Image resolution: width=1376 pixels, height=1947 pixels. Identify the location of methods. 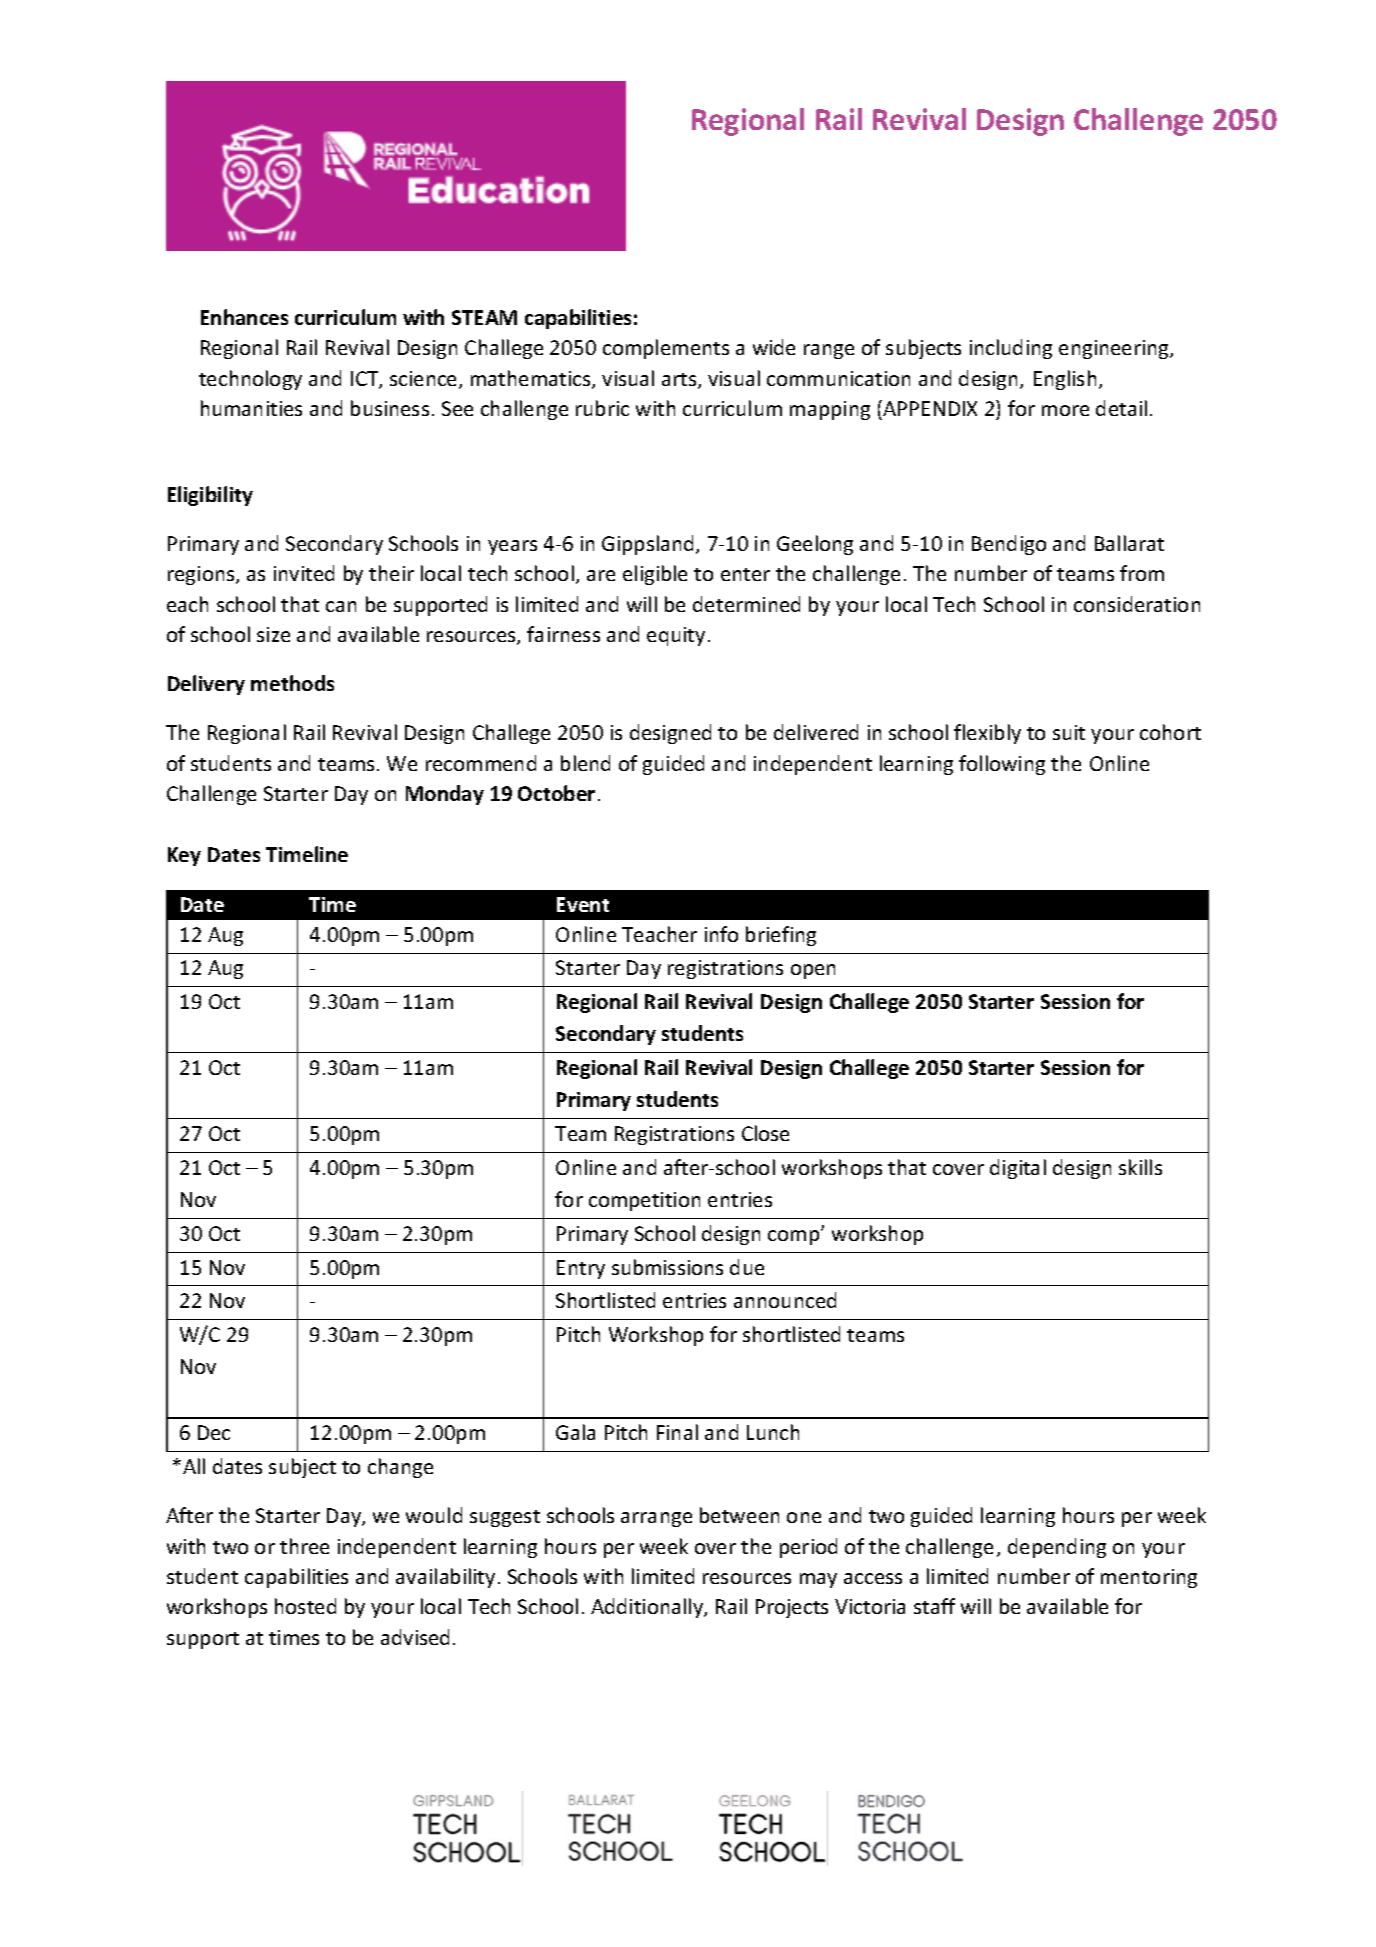
(292, 683).
